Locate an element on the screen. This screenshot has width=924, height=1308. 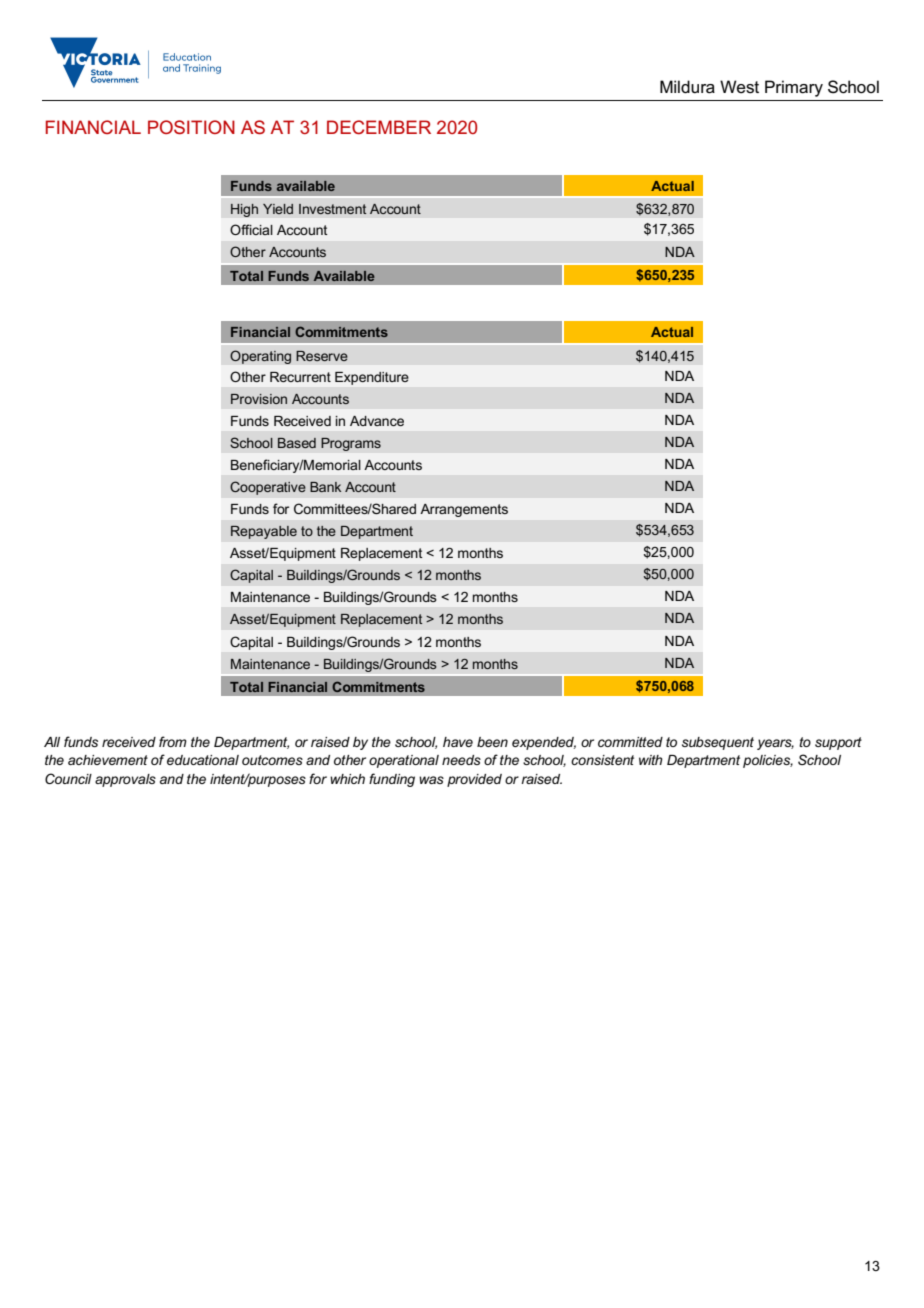
West is located at coordinates (739, 87).
